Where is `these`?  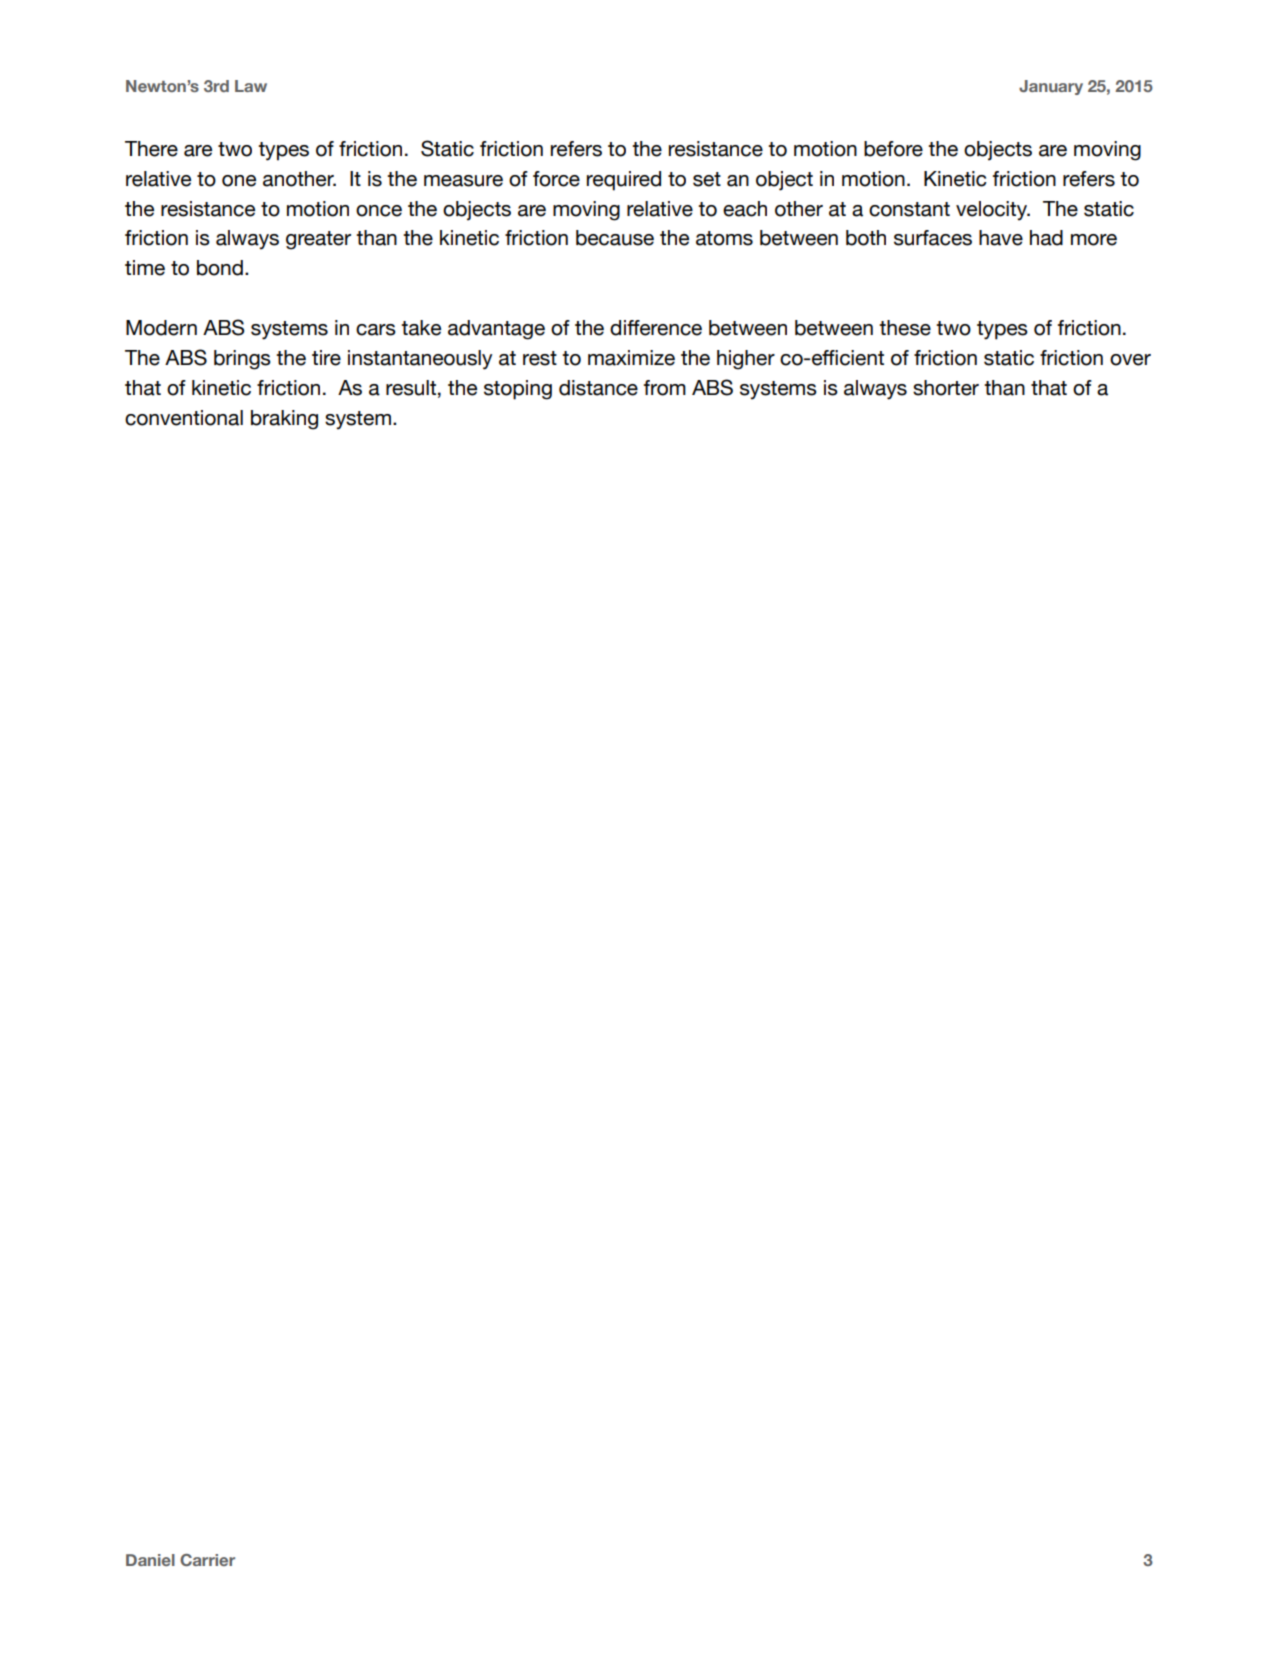 these is located at coordinates (905, 328).
